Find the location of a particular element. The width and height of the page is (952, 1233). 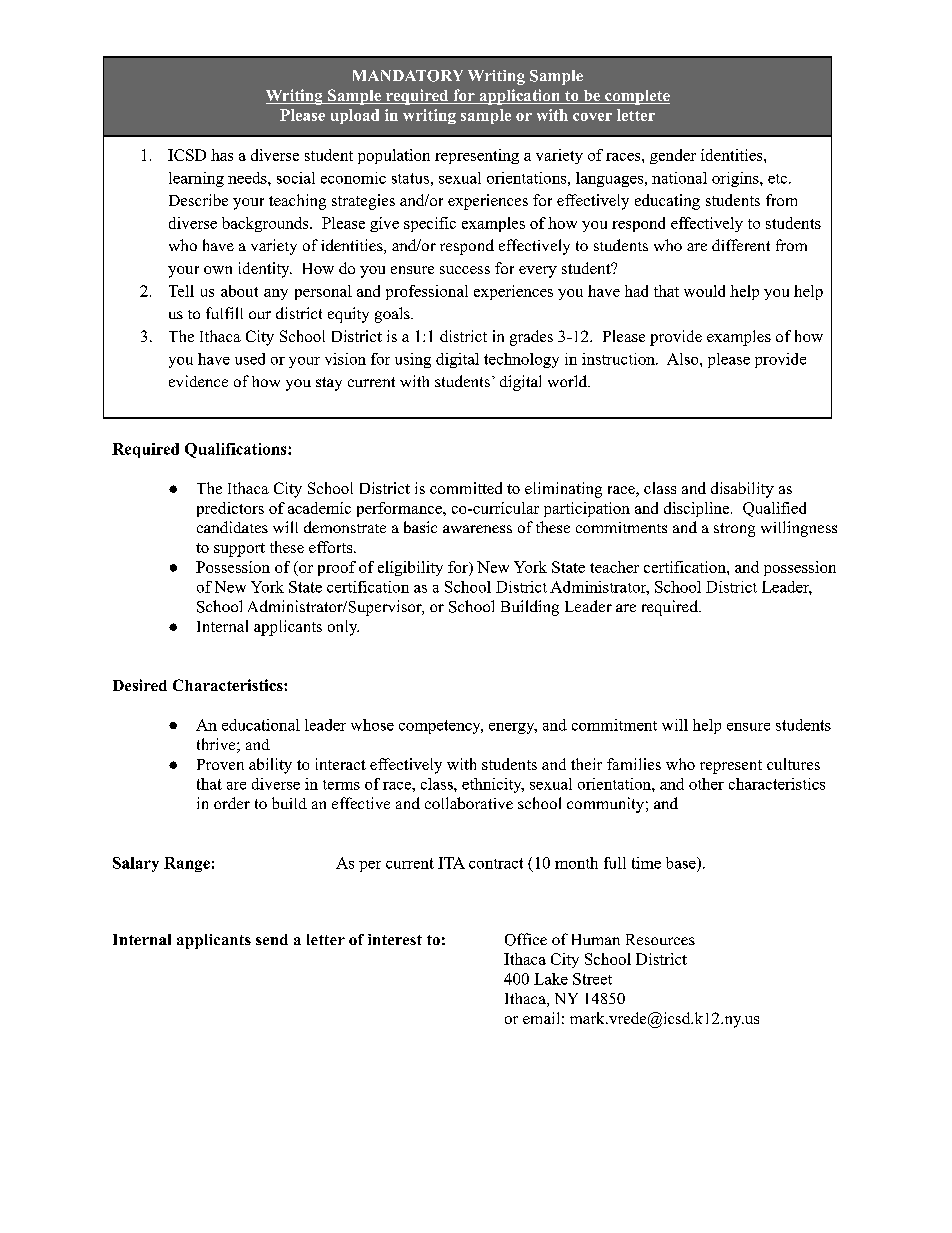

send is located at coordinates (272, 939).
